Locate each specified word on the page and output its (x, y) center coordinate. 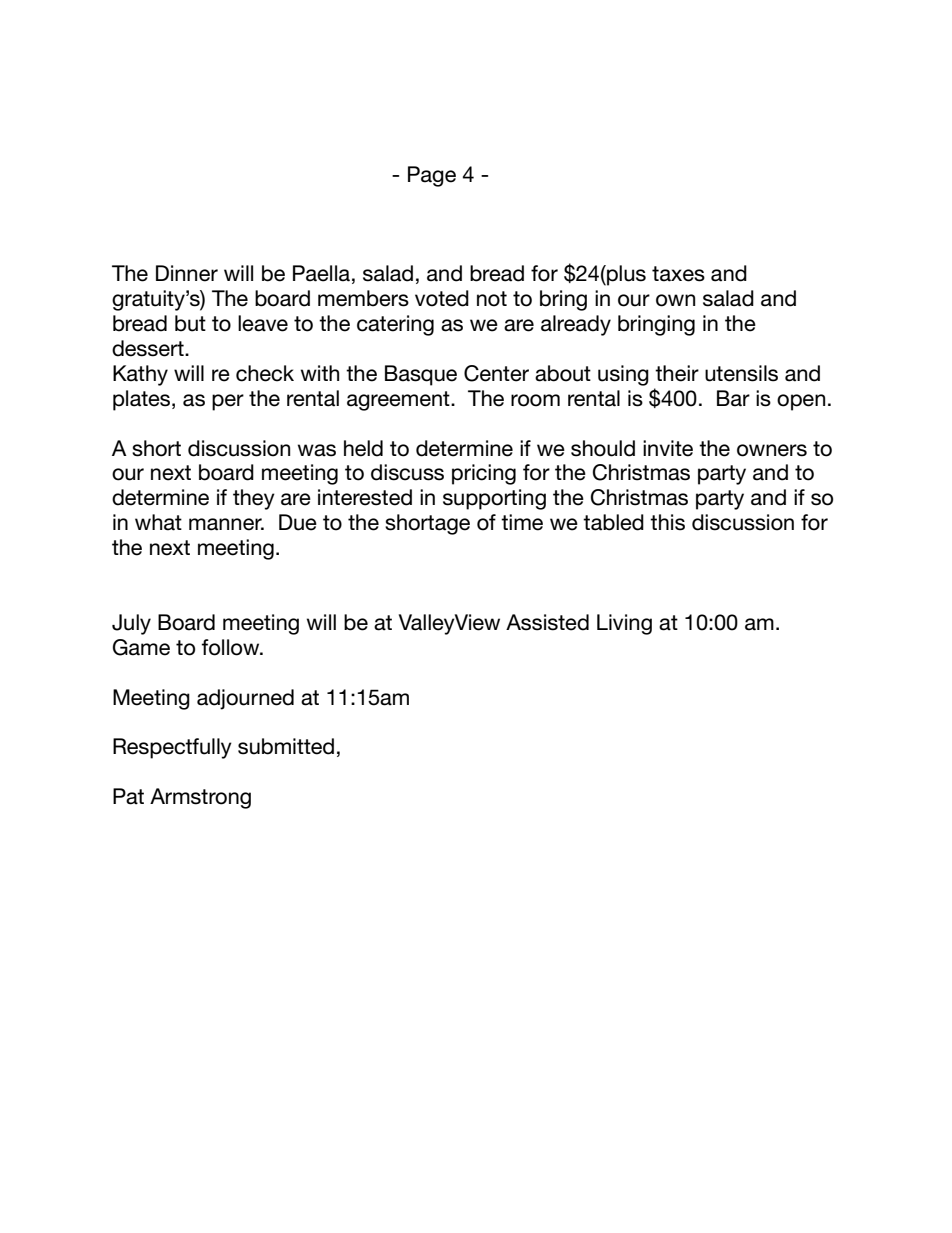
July (131, 624)
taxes (678, 274)
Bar (733, 398)
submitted (286, 746)
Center (496, 373)
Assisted (547, 622)
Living (624, 624)
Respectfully (172, 748)
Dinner (187, 273)
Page (432, 176)
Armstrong (200, 798)
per (228, 402)
